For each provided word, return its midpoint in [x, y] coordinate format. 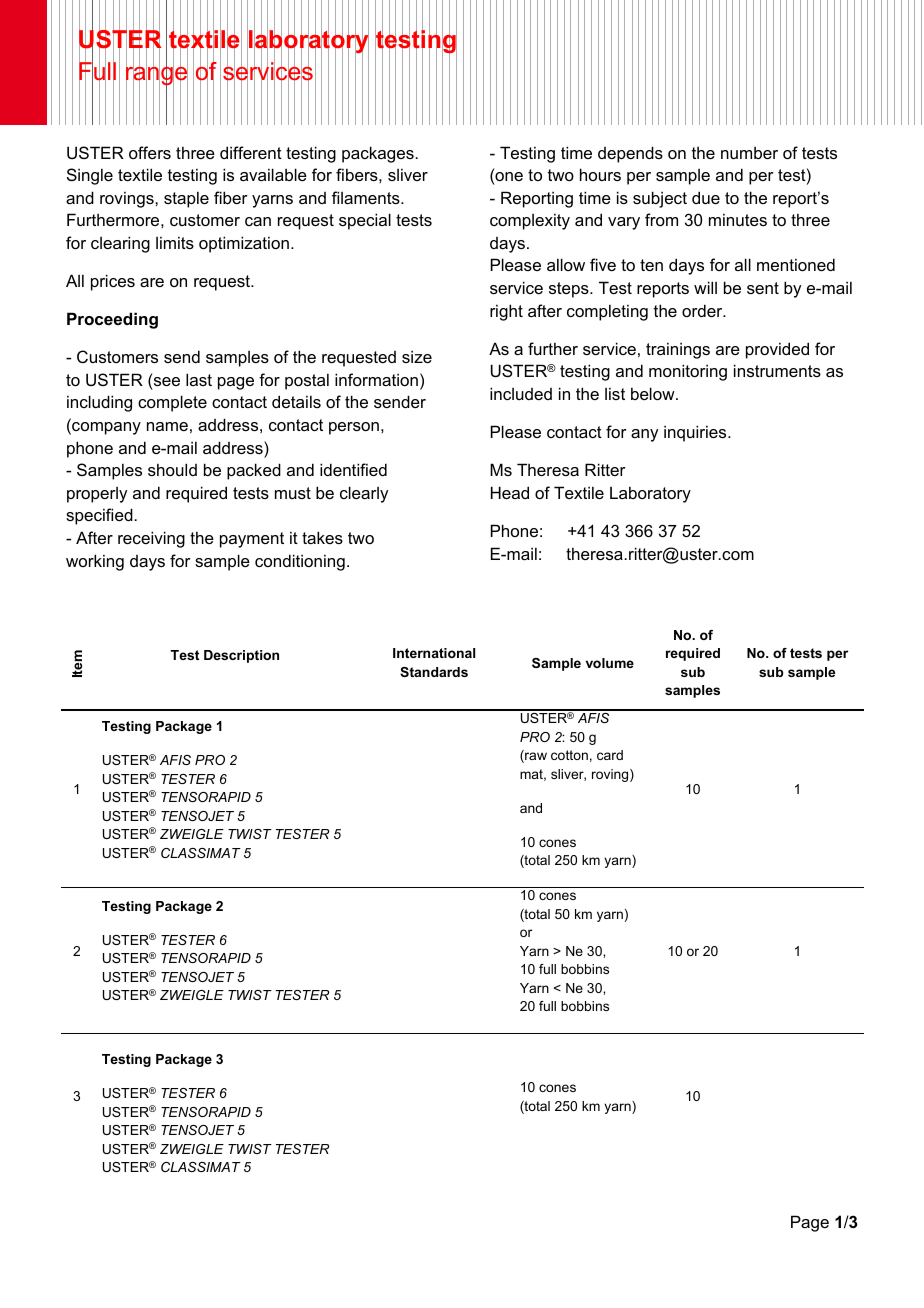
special [365, 221]
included [521, 393]
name [167, 426]
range [157, 76]
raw [535, 757]
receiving [151, 539]
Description [241, 656]
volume [610, 663]
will [705, 287]
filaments [367, 197]
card [610, 755]
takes [322, 537]
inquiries [696, 433]
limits [175, 242]
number [749, 153]
